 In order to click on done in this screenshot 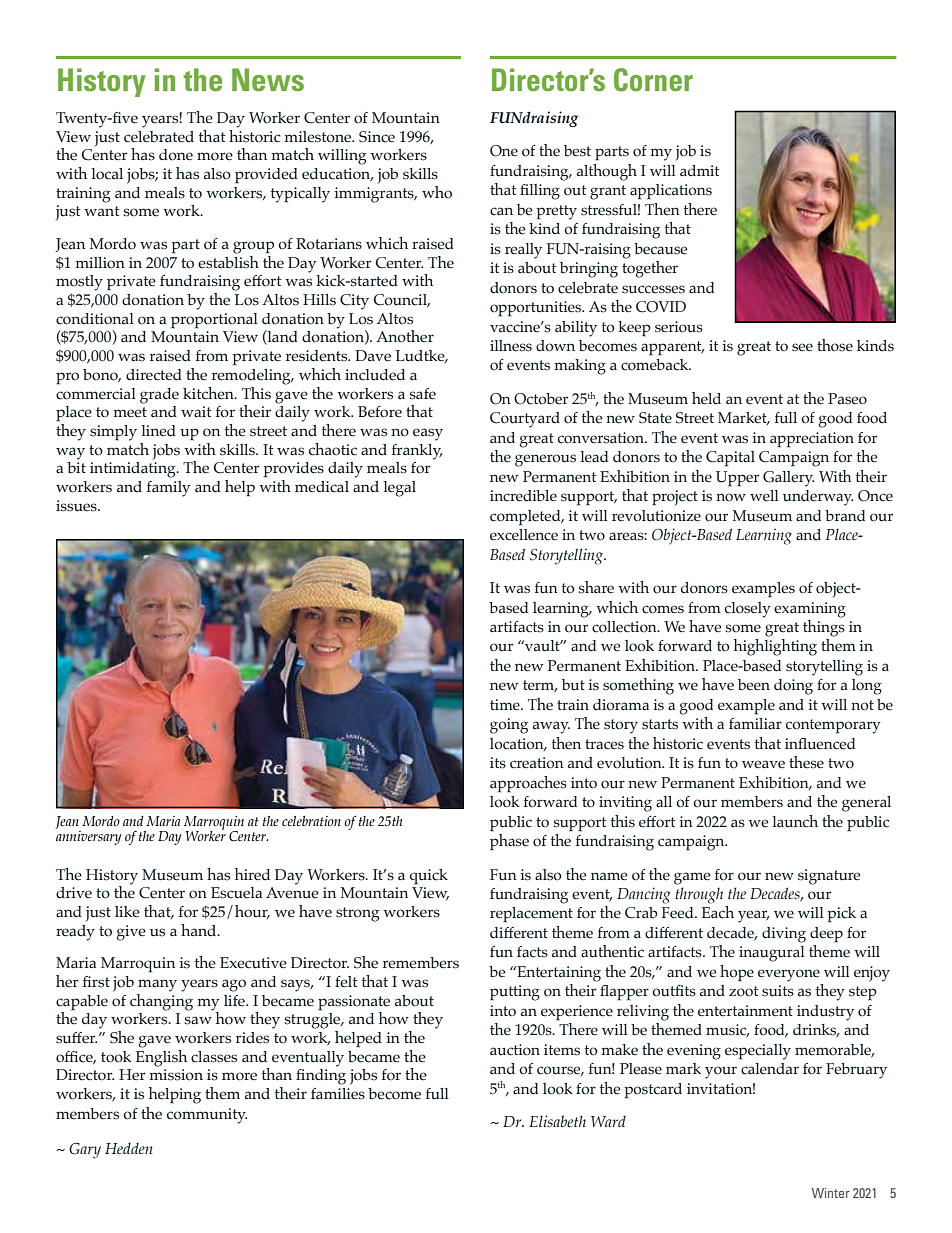, I will do `click(176, 155)`.
